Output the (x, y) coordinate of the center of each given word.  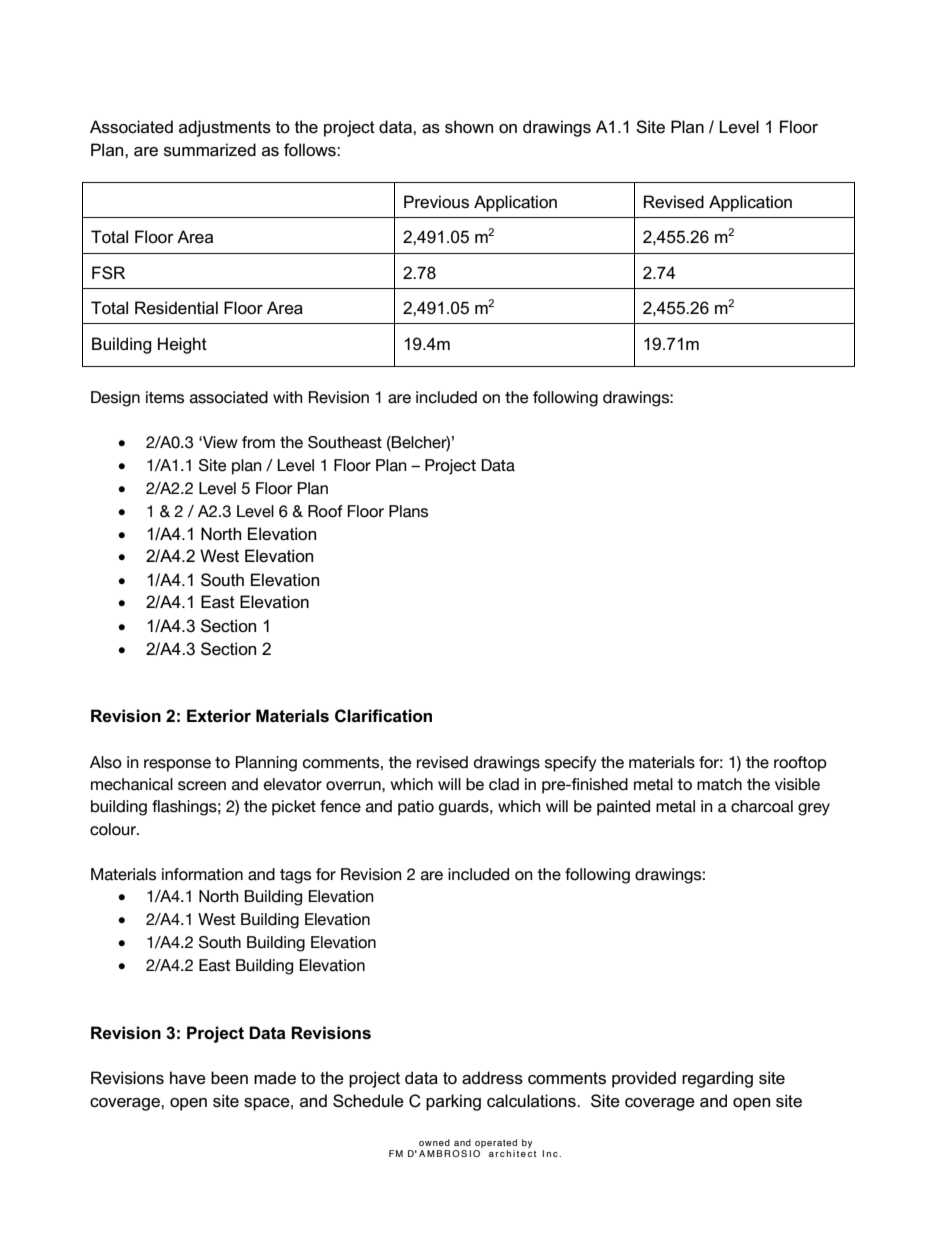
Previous (436, 202)
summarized (210, 150)
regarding (717, 1079)
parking (453, 1102)
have (188, 1078)
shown (469, 127)
